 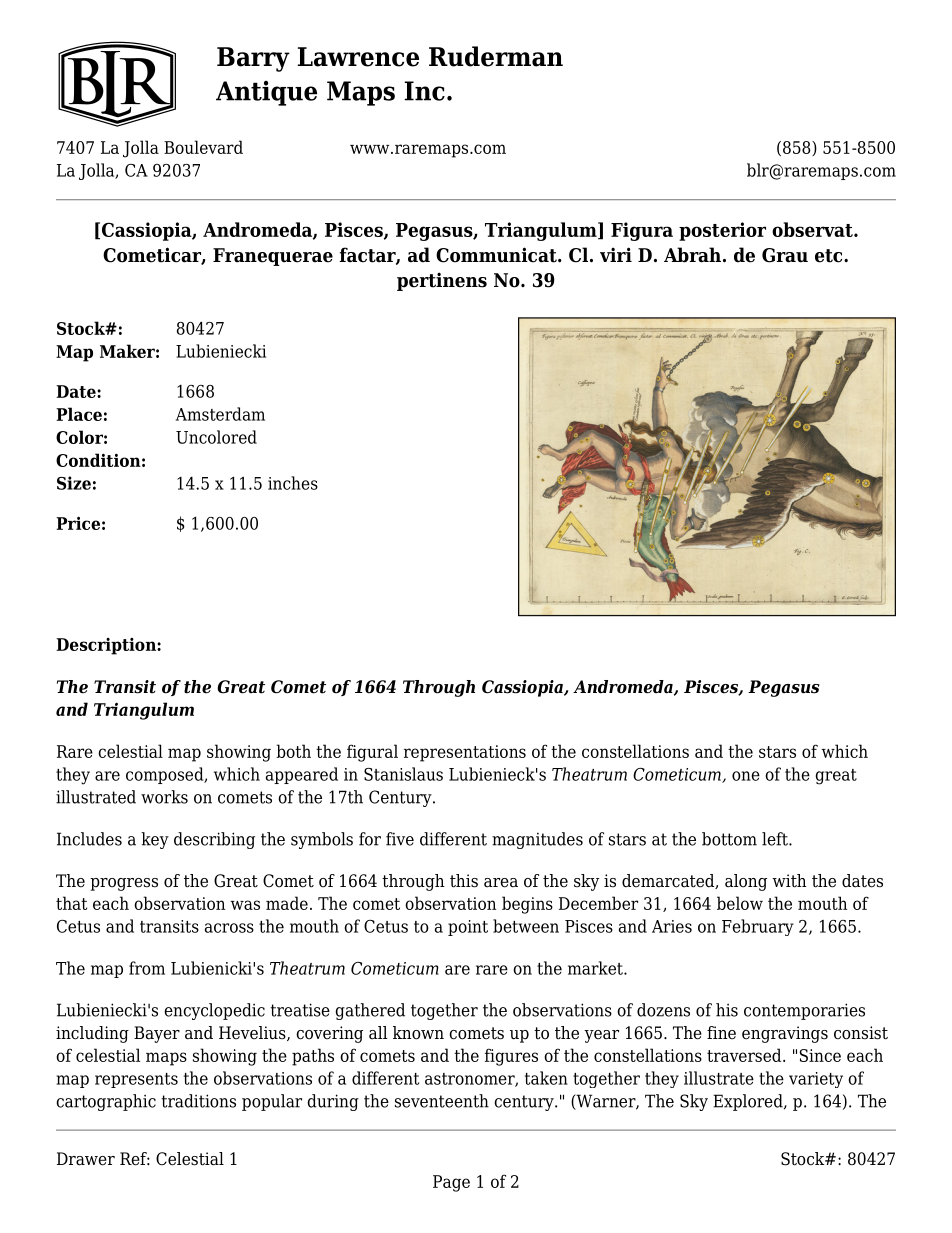 What do you see at coordinates (124, 884) in the document?
I see `progress` at bounding box center [124, 884].
